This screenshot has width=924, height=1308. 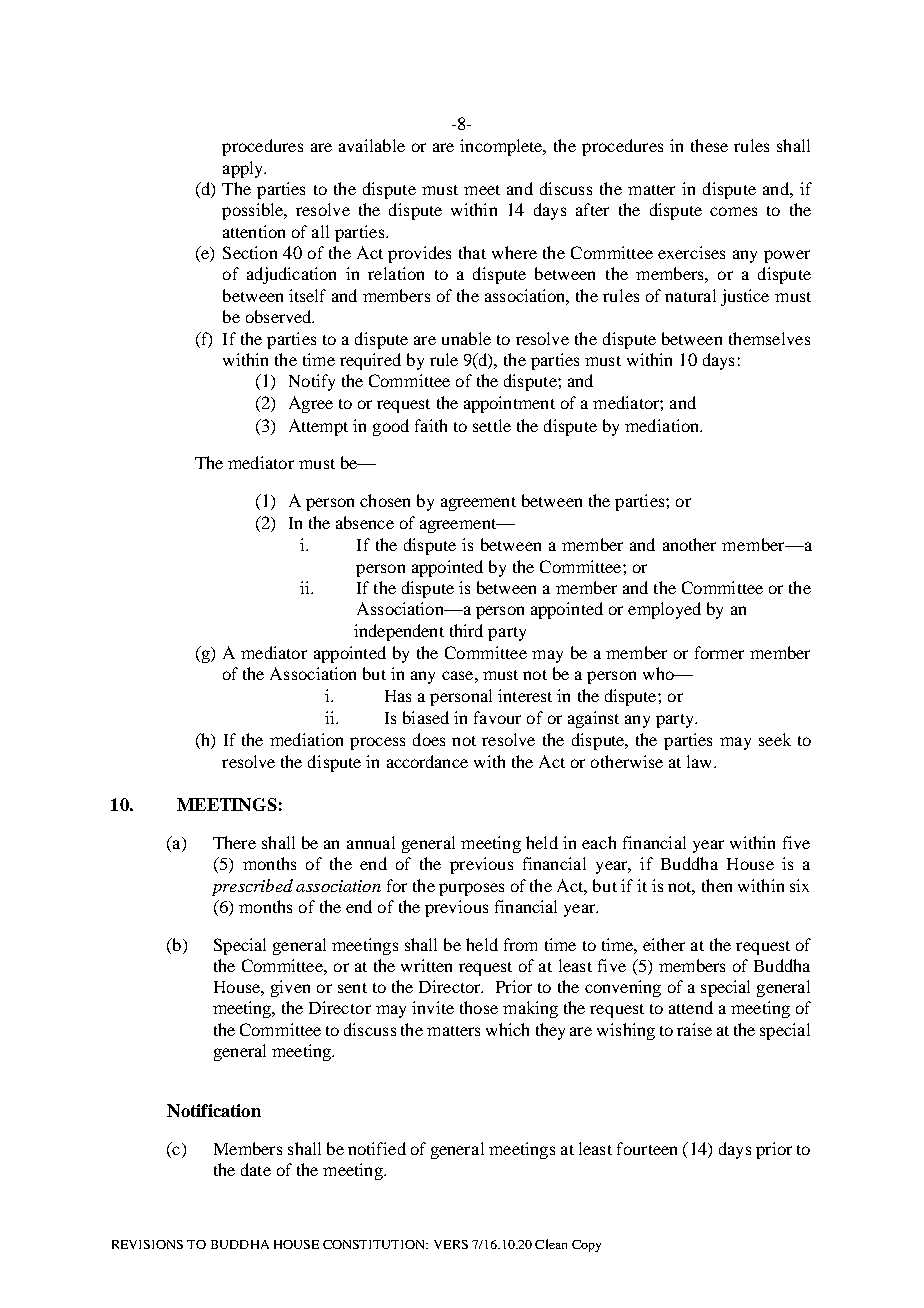 I want to click on apply, so click(x=244, y=169).
